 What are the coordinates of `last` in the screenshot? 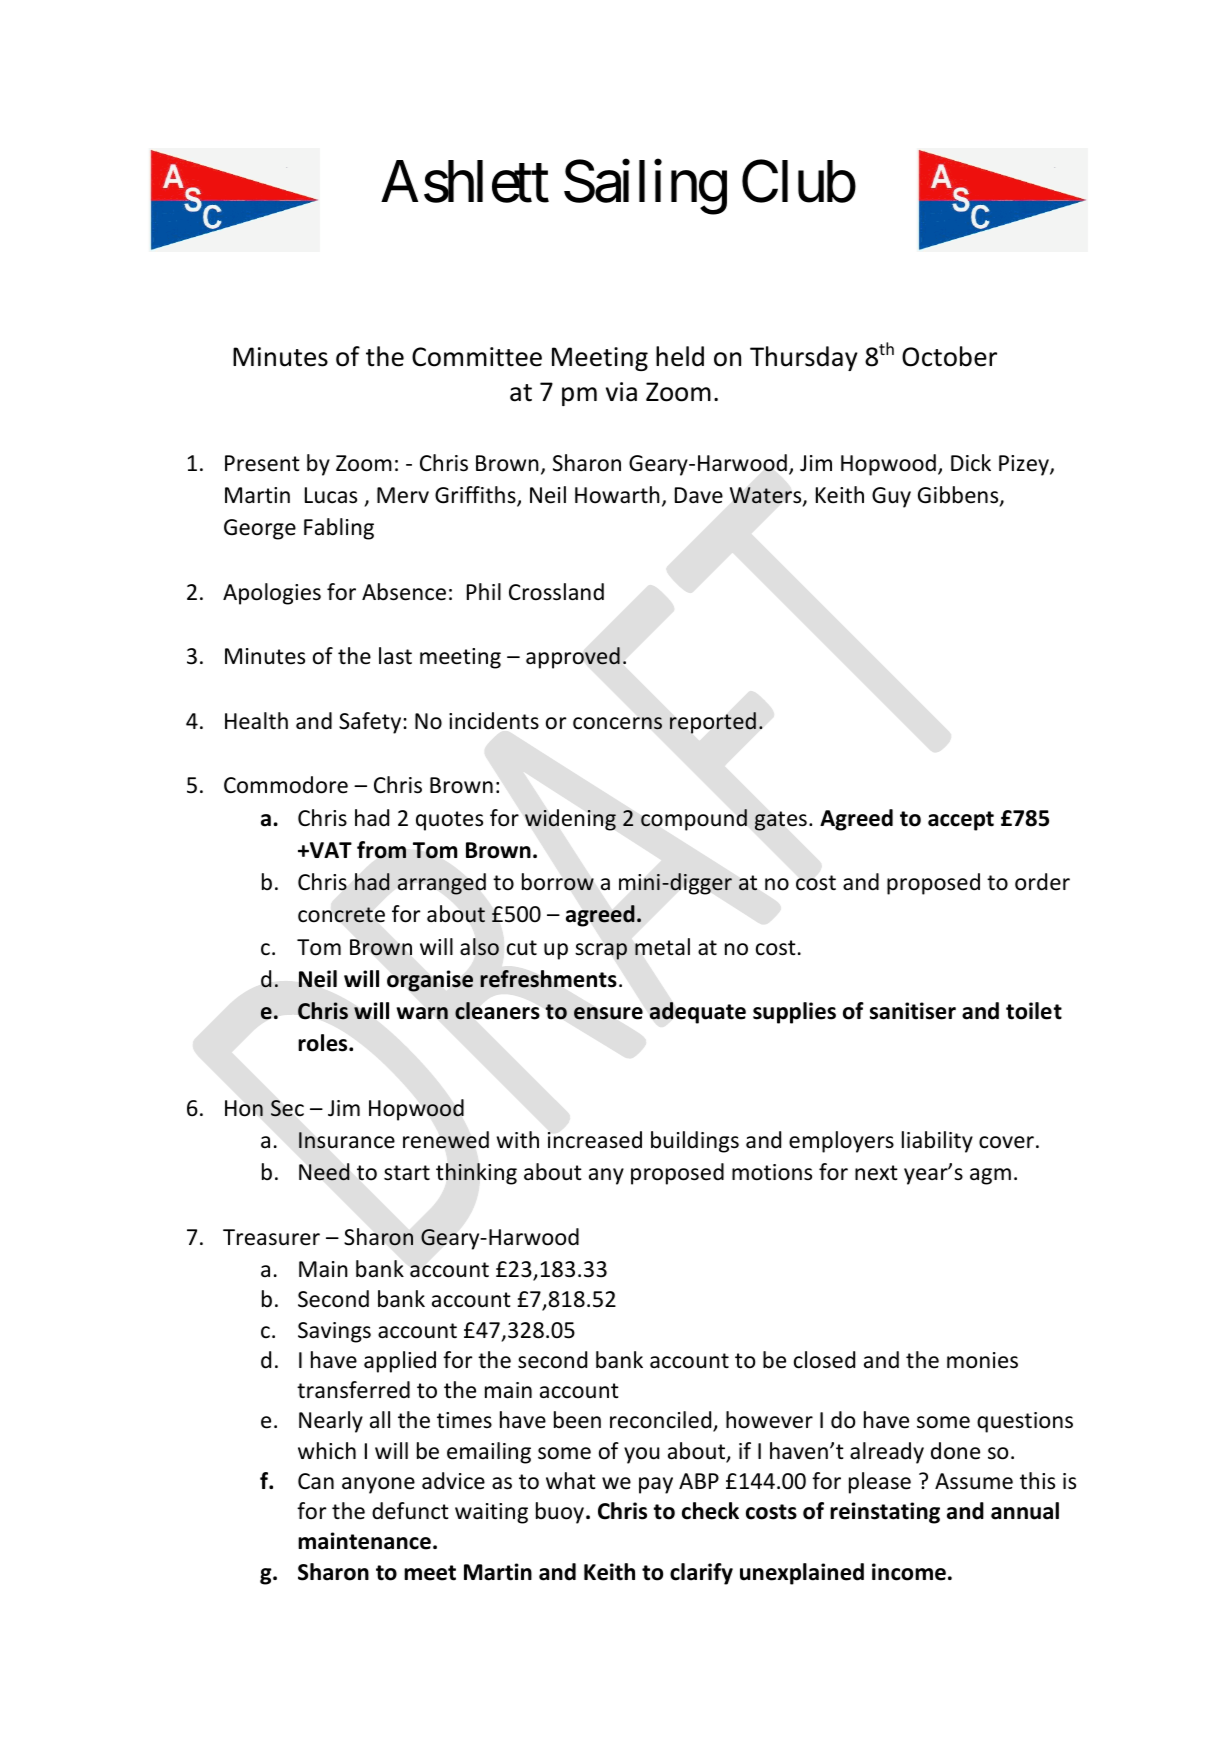 It's located at (395, 656).
